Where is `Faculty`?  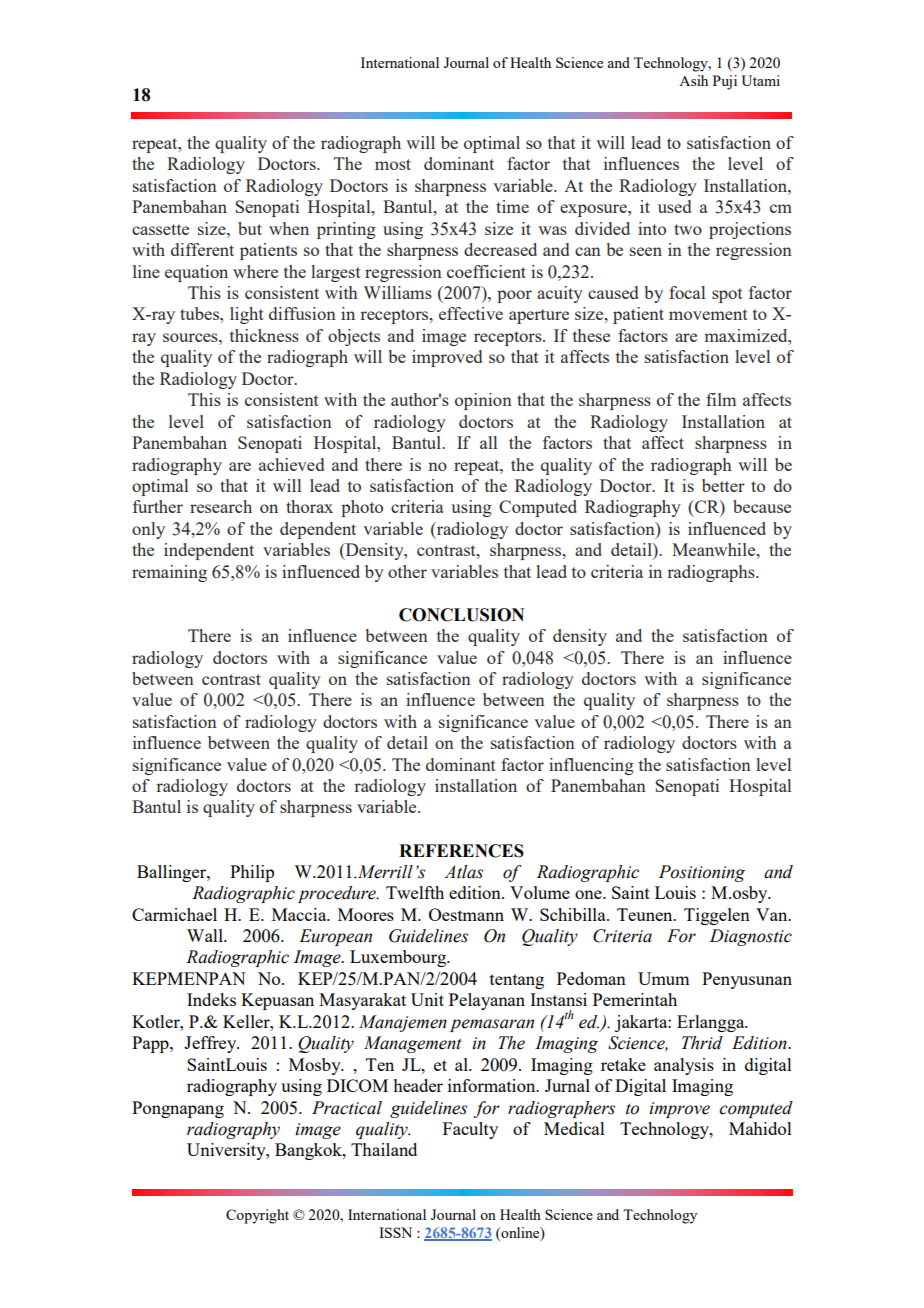
Faculty is located at coordinates (470, 1130).
